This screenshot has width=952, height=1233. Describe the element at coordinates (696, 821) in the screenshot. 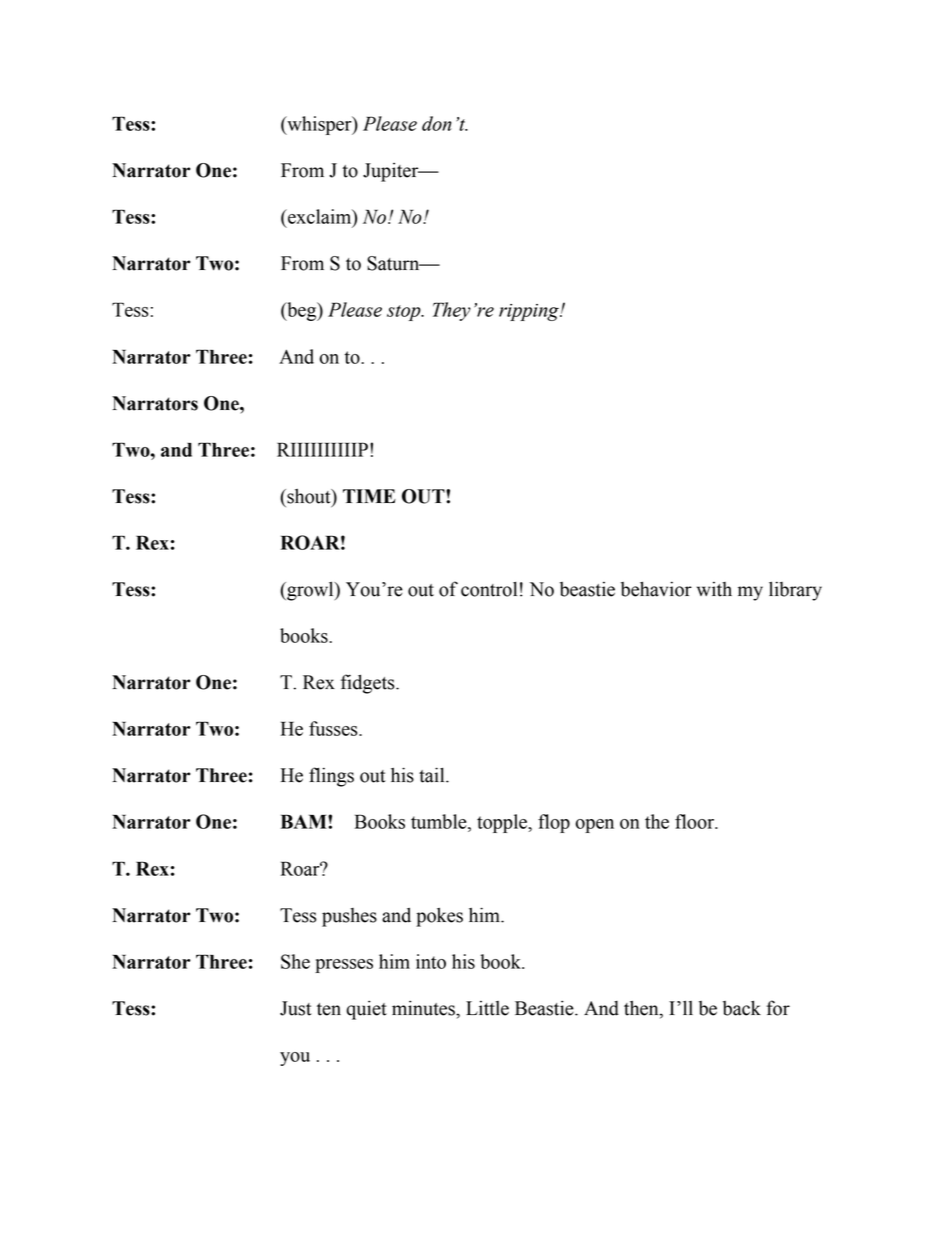

I see `floor` at that location.
